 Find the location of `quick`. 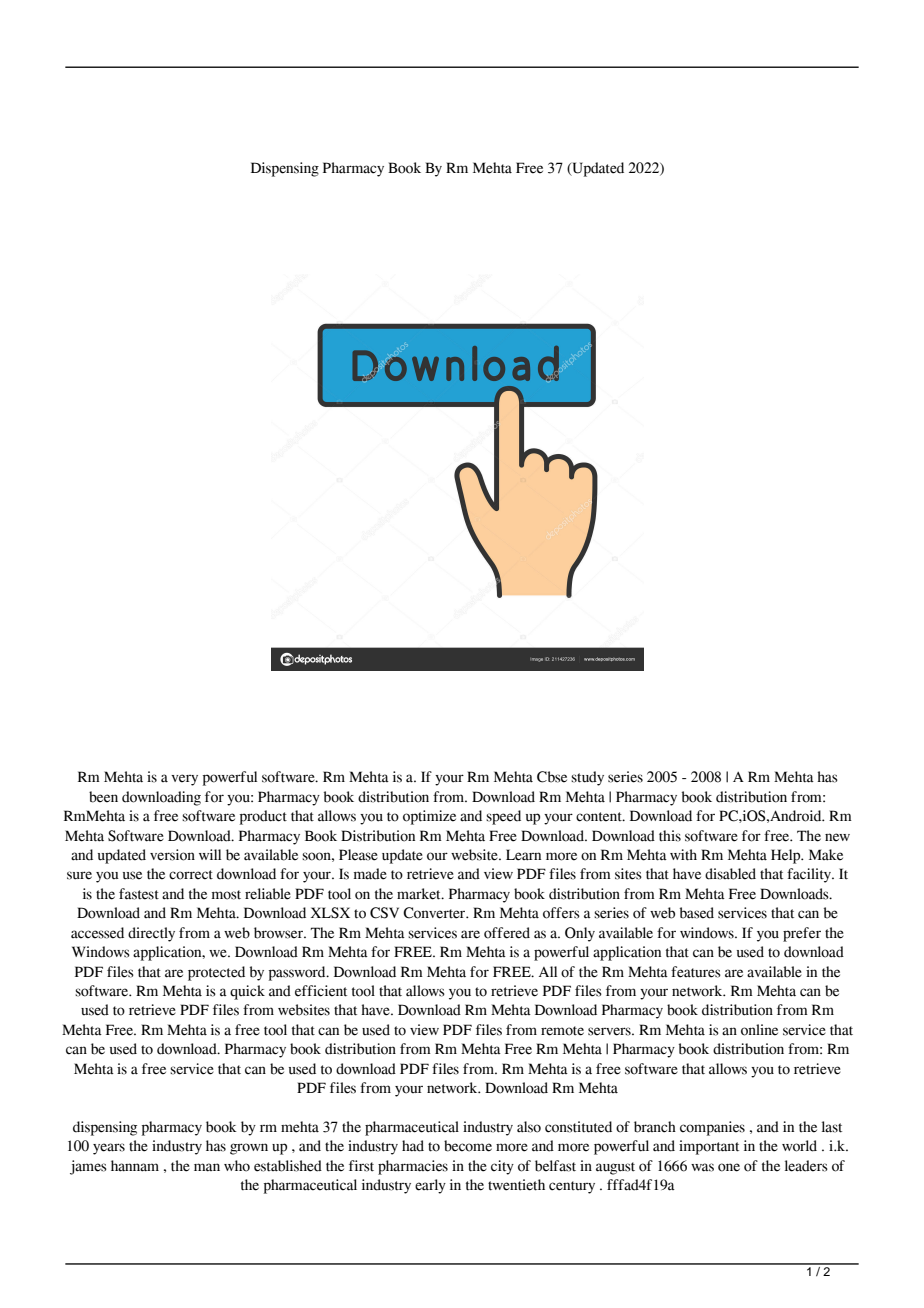

quick is located at coordinates (247, 992).
